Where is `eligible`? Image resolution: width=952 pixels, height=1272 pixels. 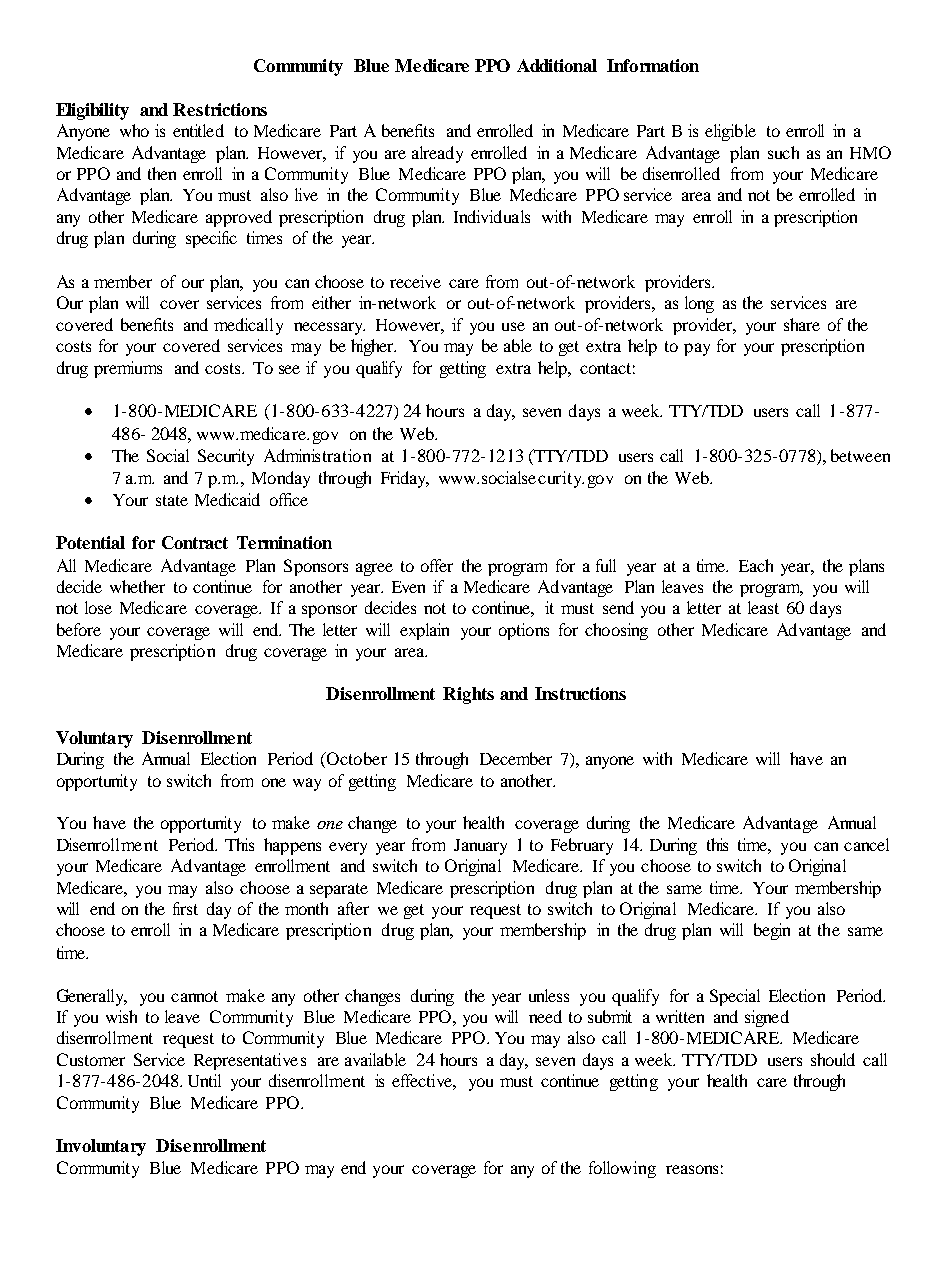
eligible is located at coordinates (730, 132).
